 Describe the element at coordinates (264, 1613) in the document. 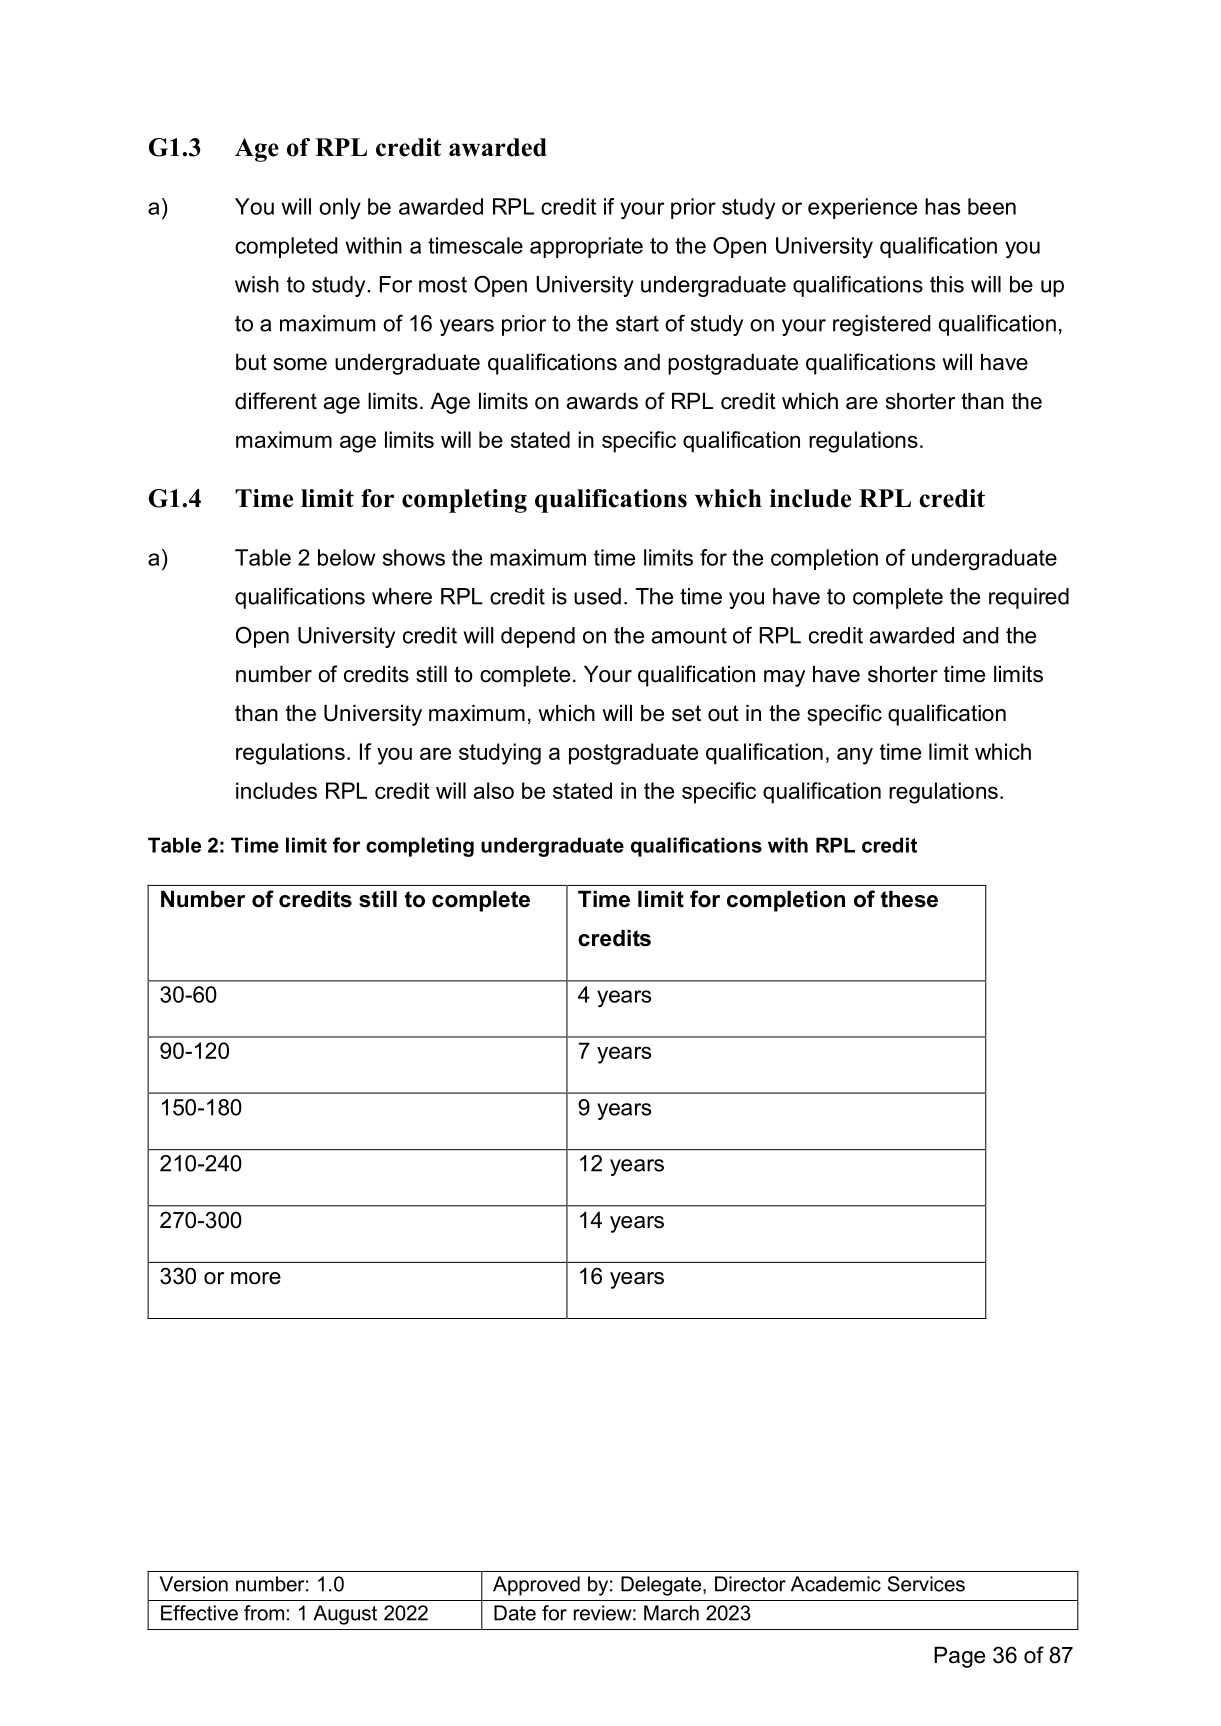

I see `from` at that location.
